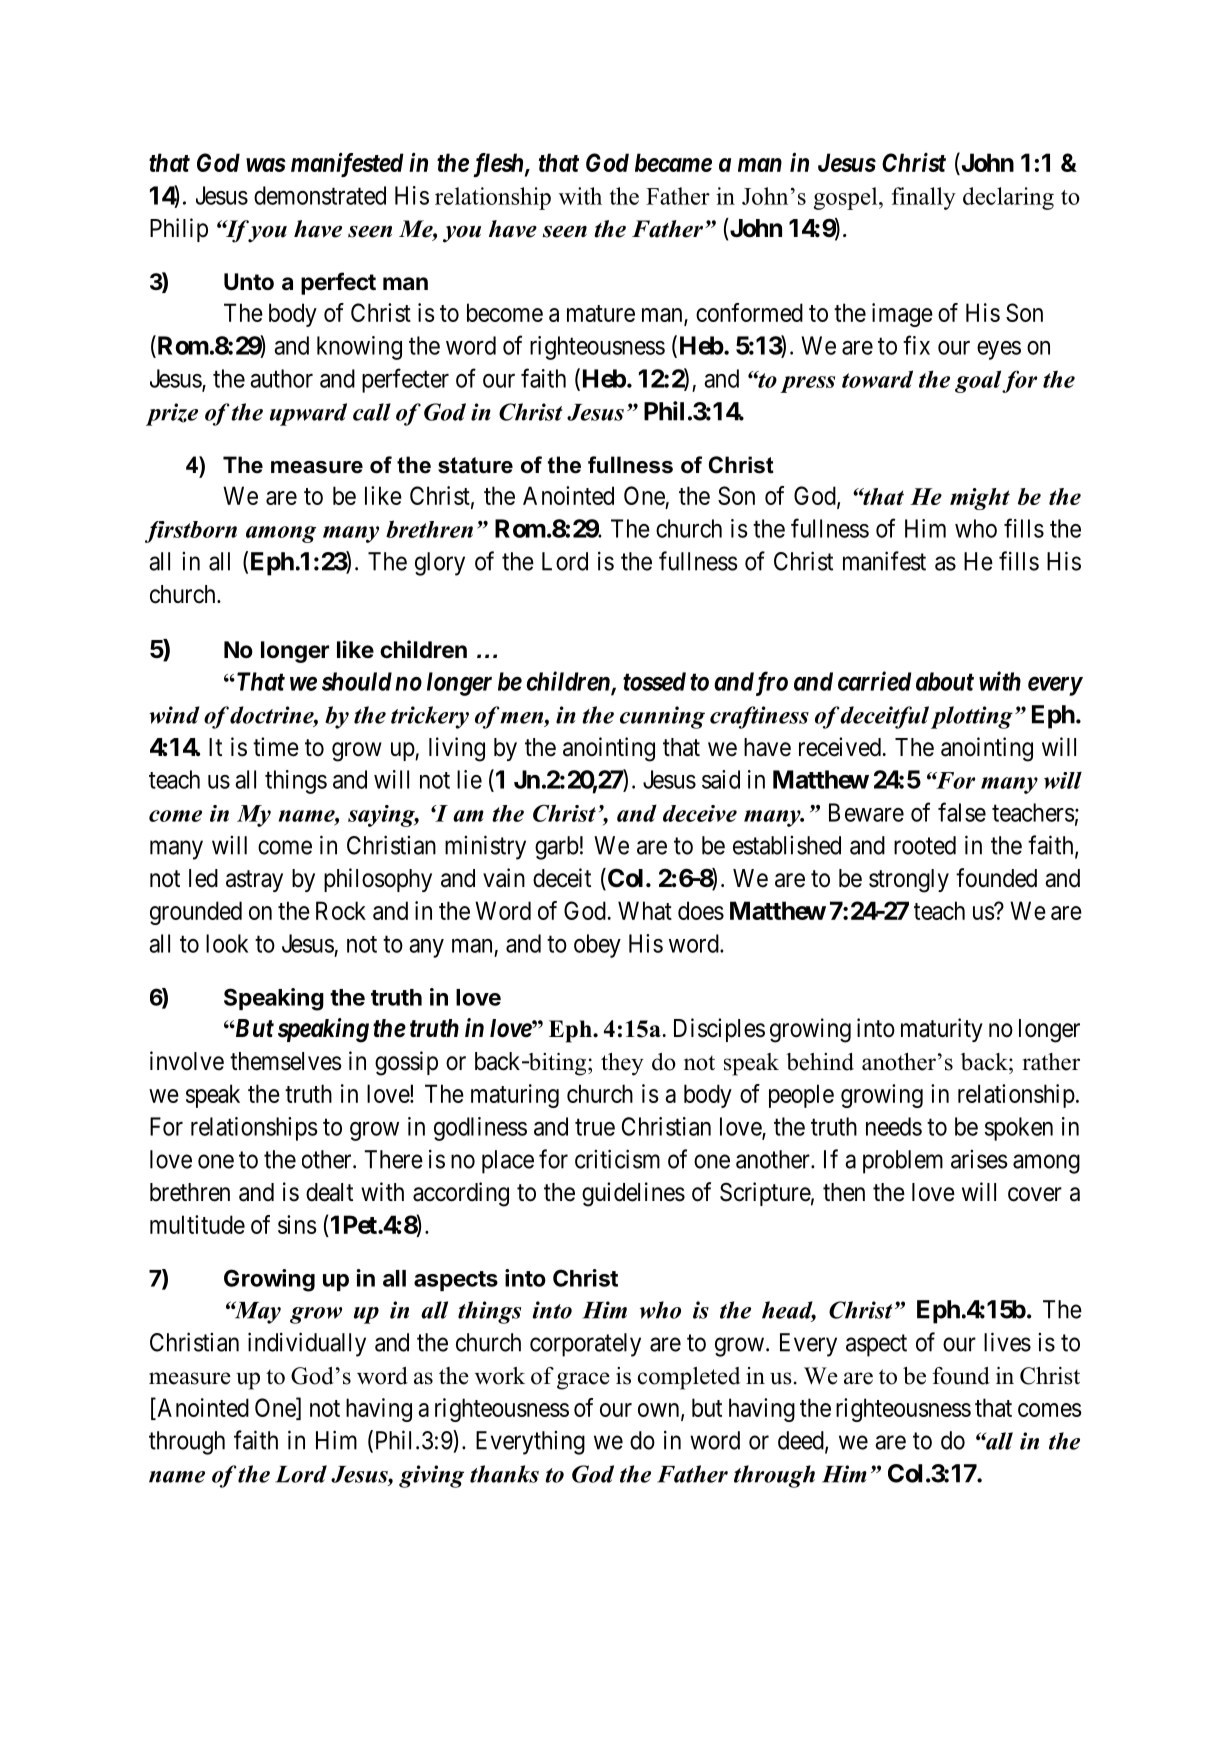 Image resolution: width=1229 pixels, height=1738 pixels. I want to click on garb, so click(557, 848).
